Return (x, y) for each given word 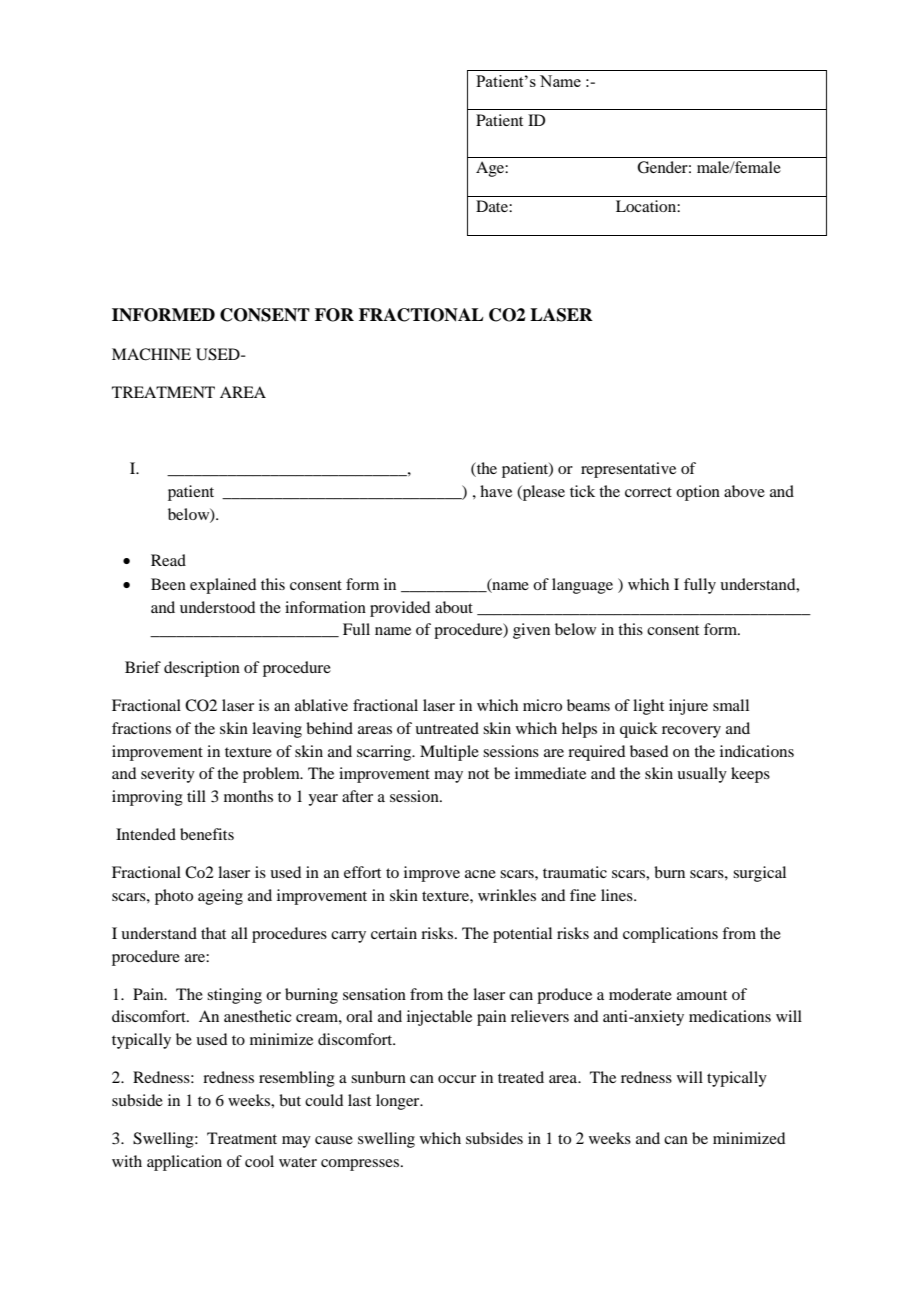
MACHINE (151, 354)
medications (730, 1016)
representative (628, 470)
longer (399, 1102)
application (184, 1163)
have (496, 491)
